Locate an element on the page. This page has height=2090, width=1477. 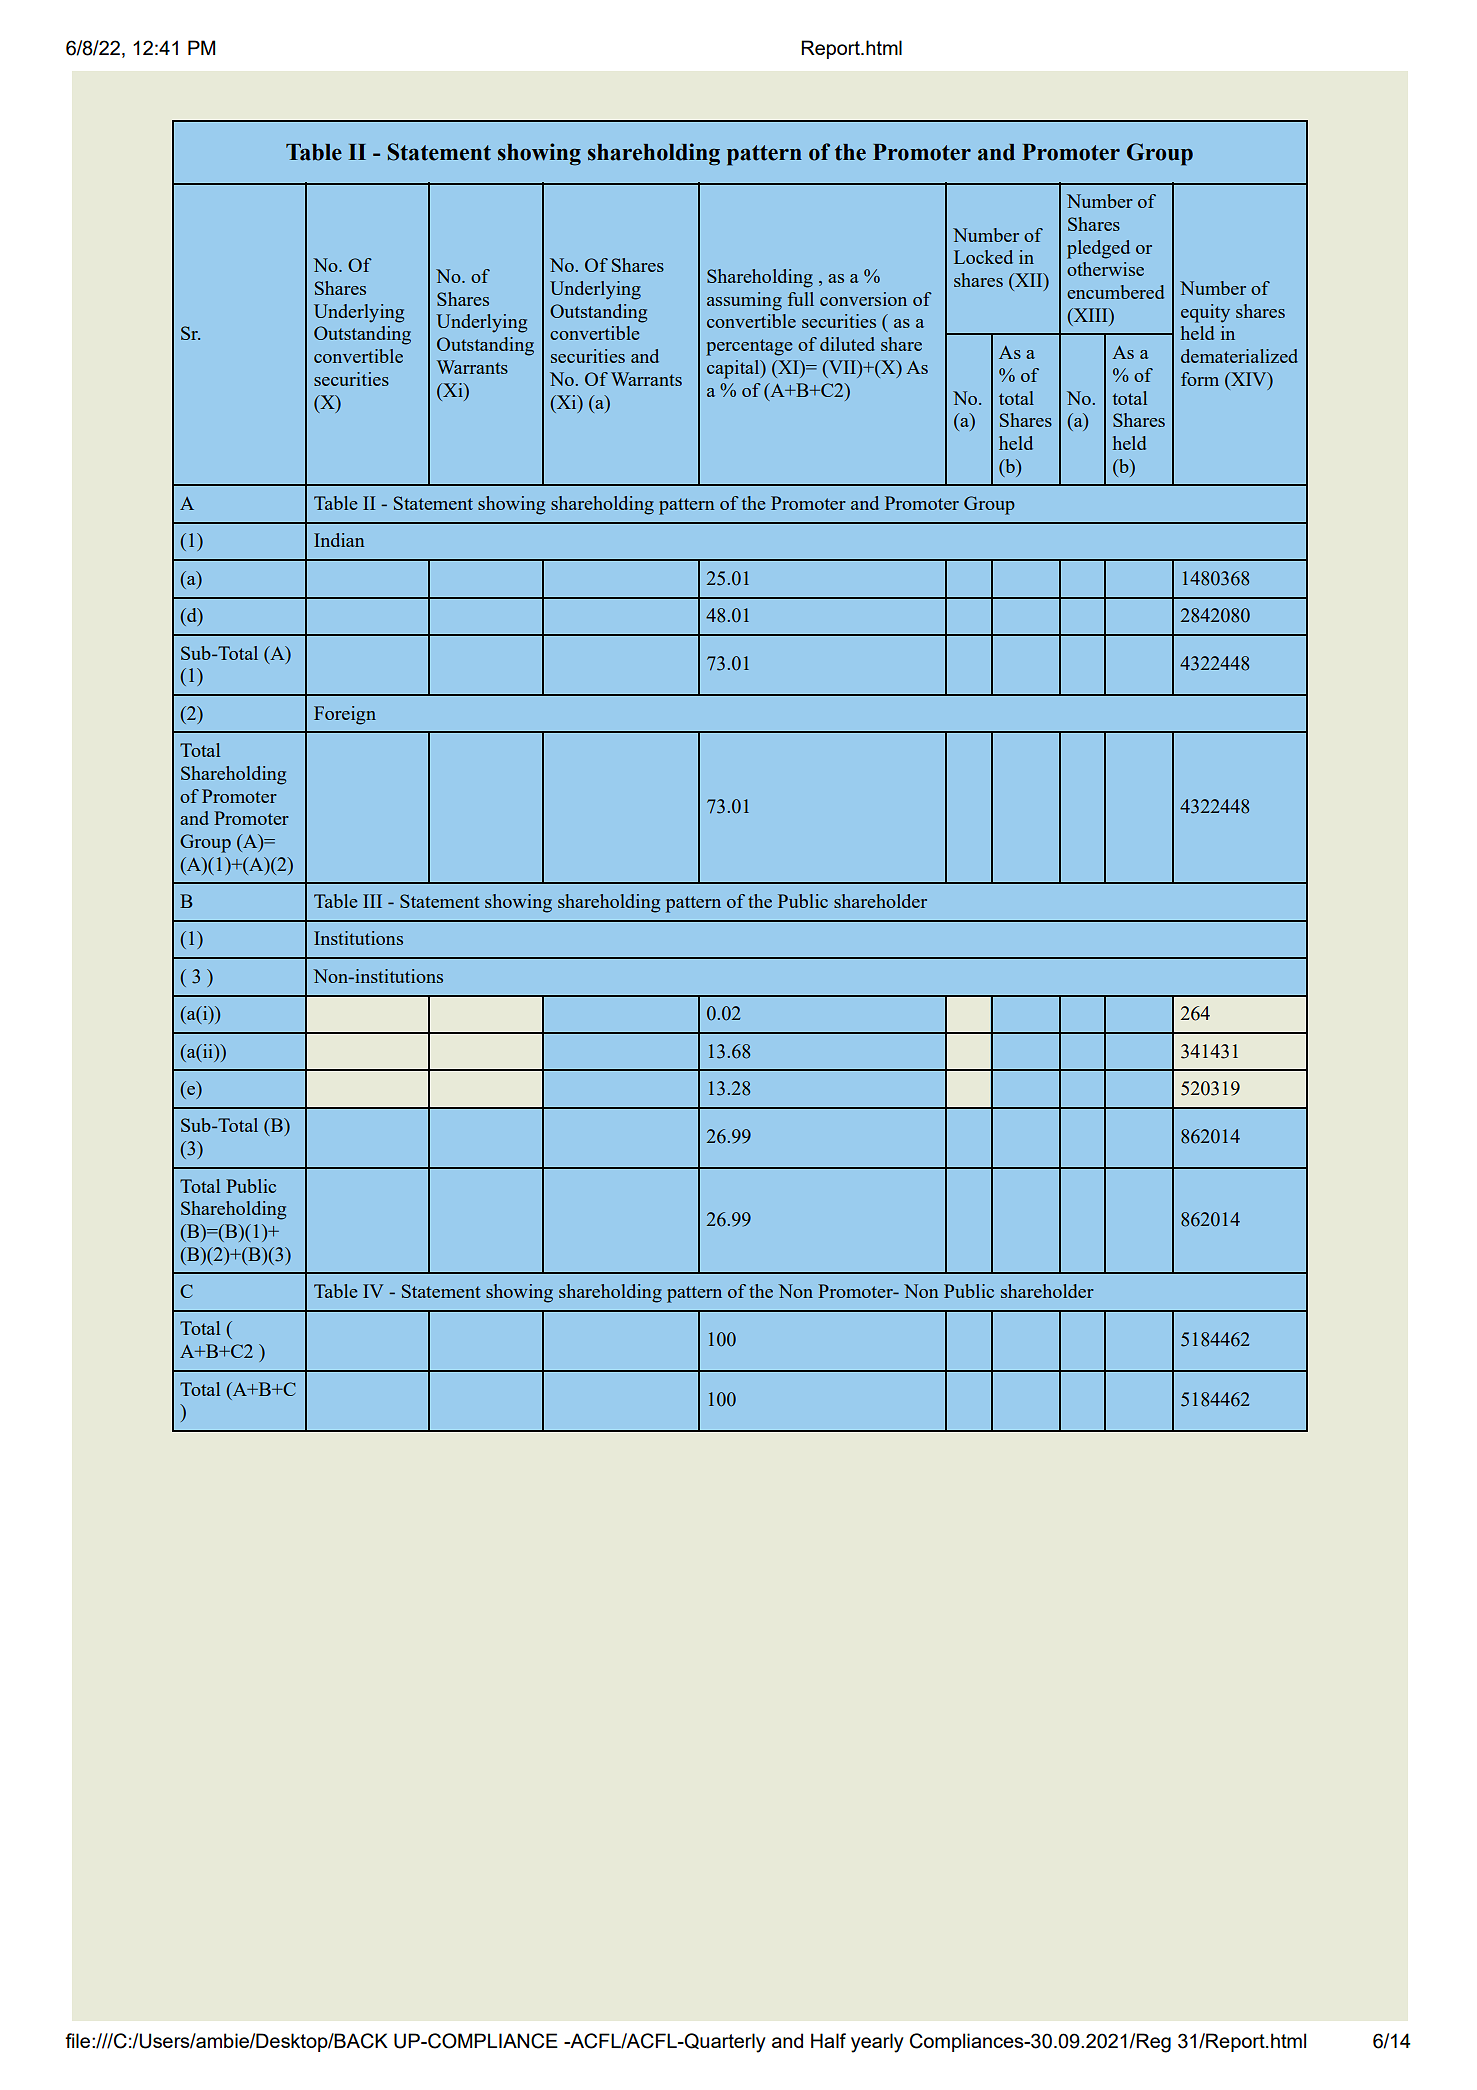
assuming is located at coordinates (744, 301).
